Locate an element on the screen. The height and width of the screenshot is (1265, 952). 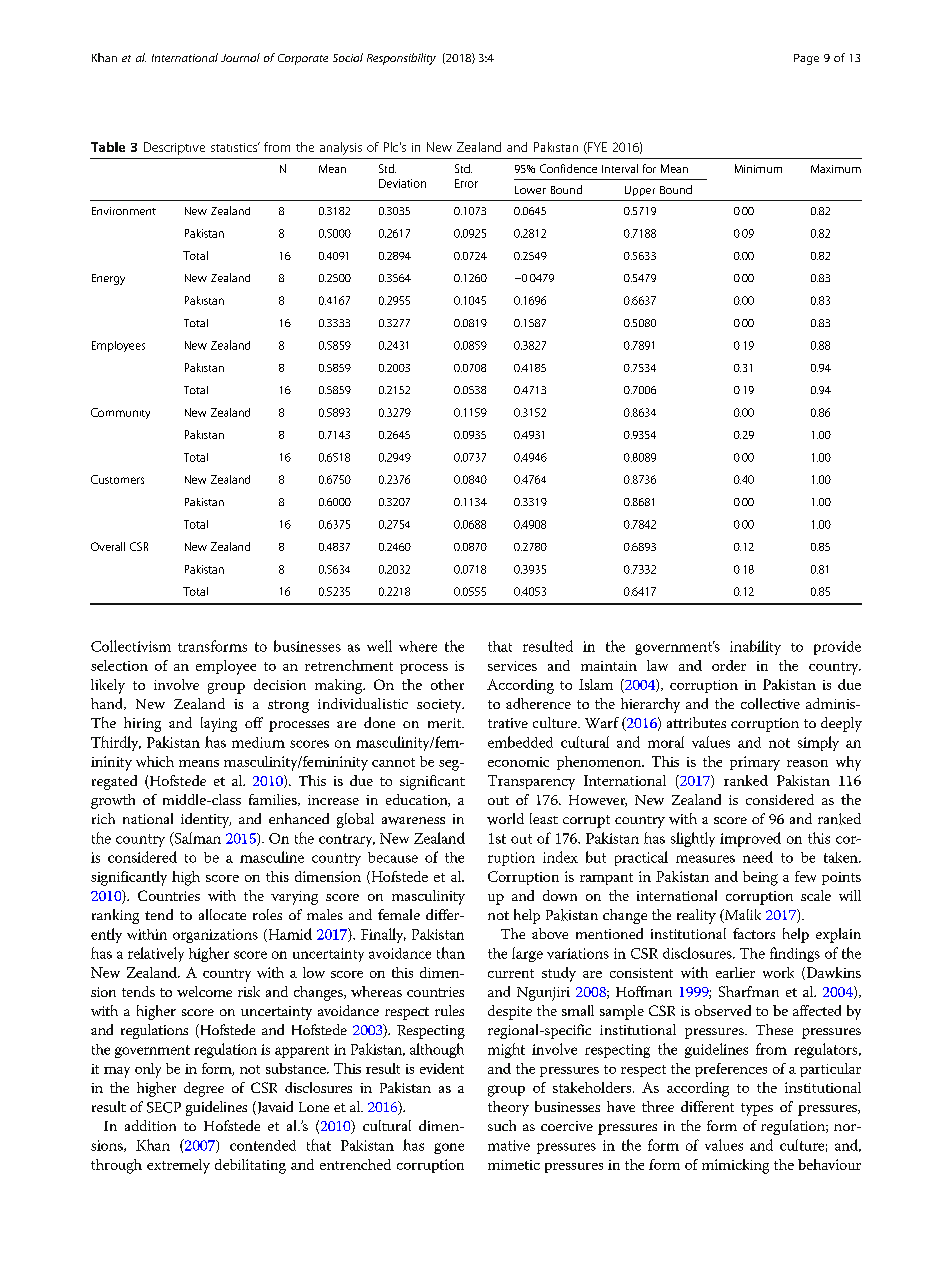
inability is located at coordinates (755, 647).
